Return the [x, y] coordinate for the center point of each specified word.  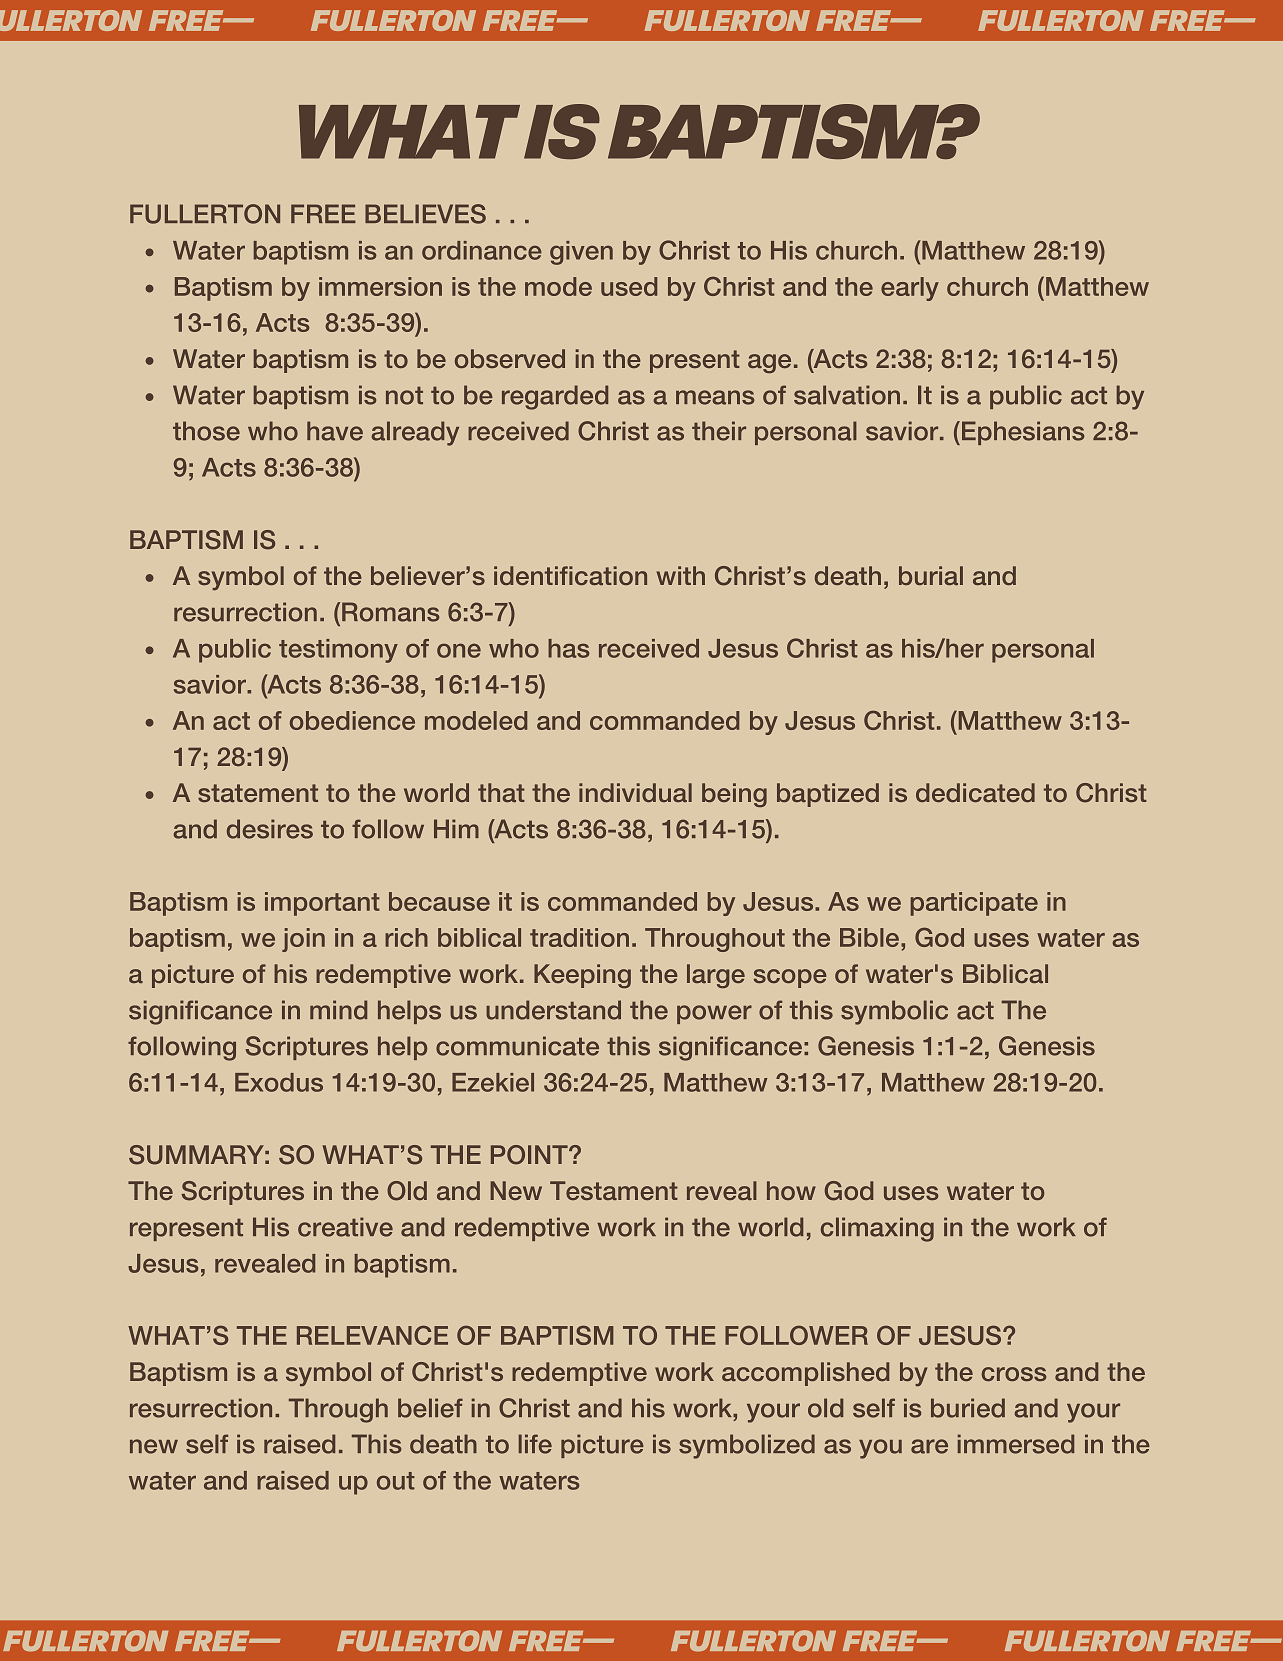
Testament [614, 1190]
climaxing [877, 1229]
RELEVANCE [372, 1335]
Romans [390, 612]
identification [570, 575]
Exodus [279, 1082]
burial [931, 575]
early [910, 289]
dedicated [975, 792]
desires [270, 829]
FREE [323, 213]
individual [635, 792]
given [581, 253]
